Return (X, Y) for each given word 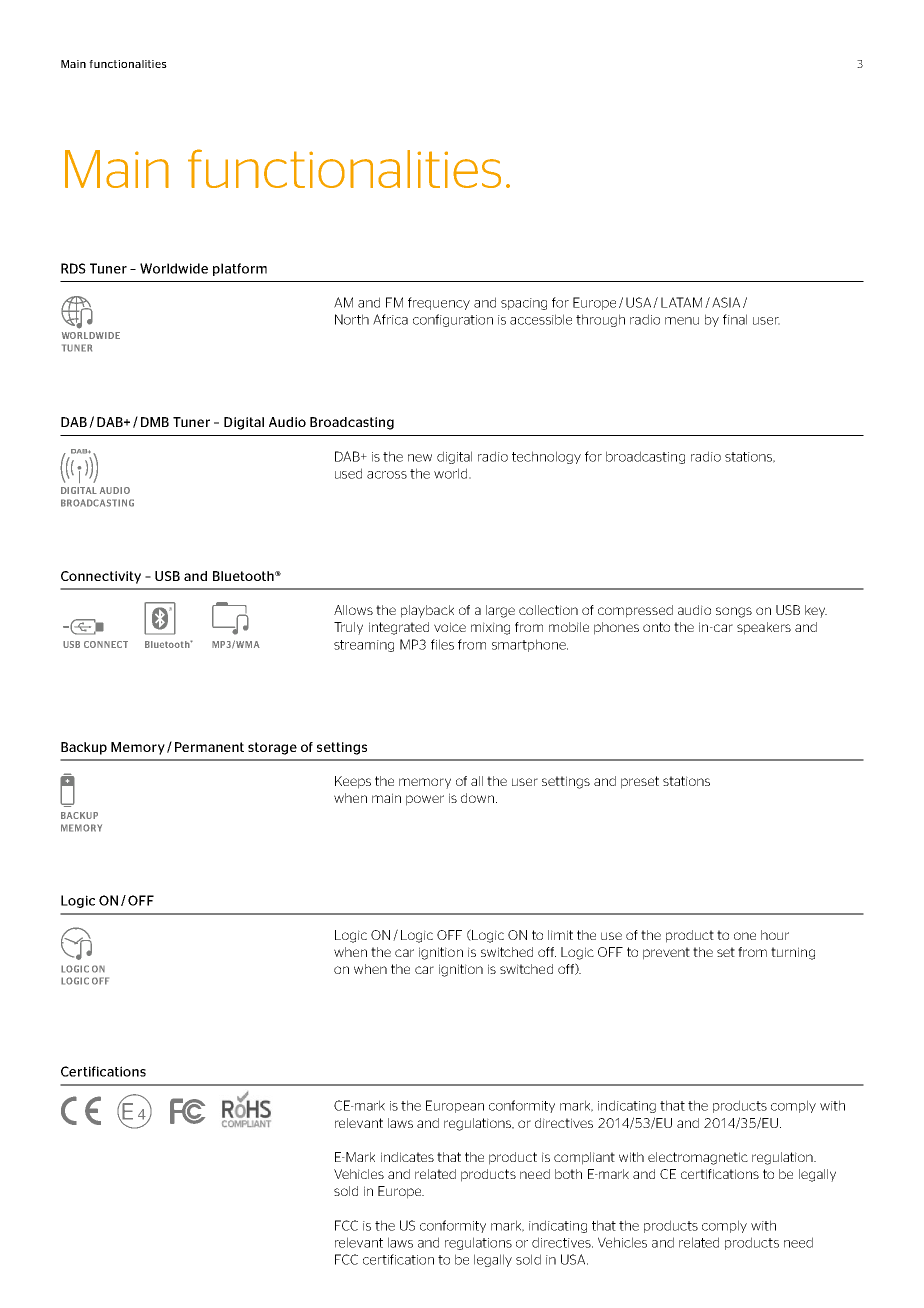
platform (240, 269)
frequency (439, 303)
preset (640, 782)
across (387, 475)
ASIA (726, 302)
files (442, 644)
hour (775, 935)
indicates (407, 1157)
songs (734, 612)
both (568, 1174)
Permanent (209, 747)
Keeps (353, 782)
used (348, 473)
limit (560, 935)
